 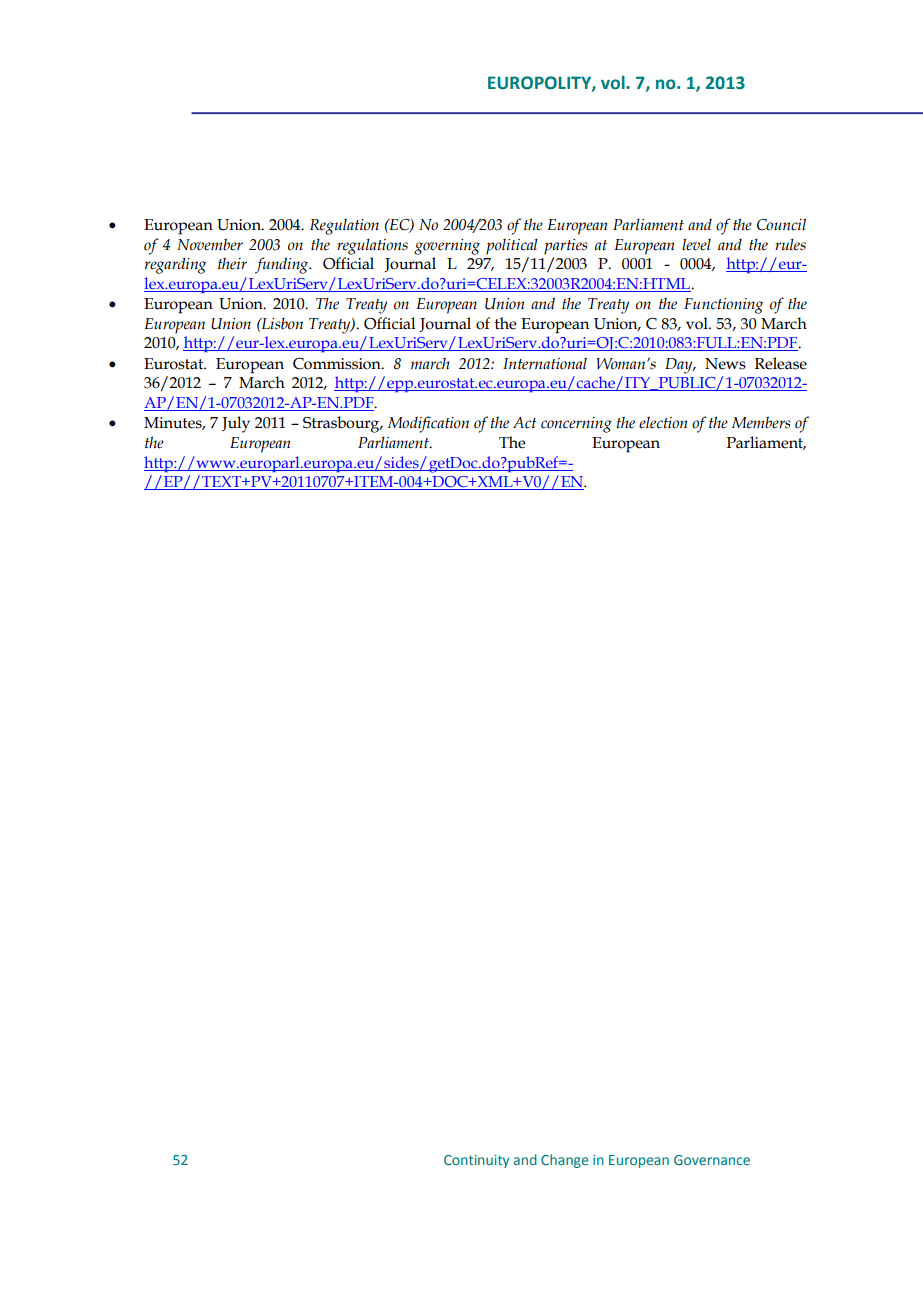 What do you see at coordinates (512, 246) in the screenshot?
I see `political` at bounding box center [512, 246].
